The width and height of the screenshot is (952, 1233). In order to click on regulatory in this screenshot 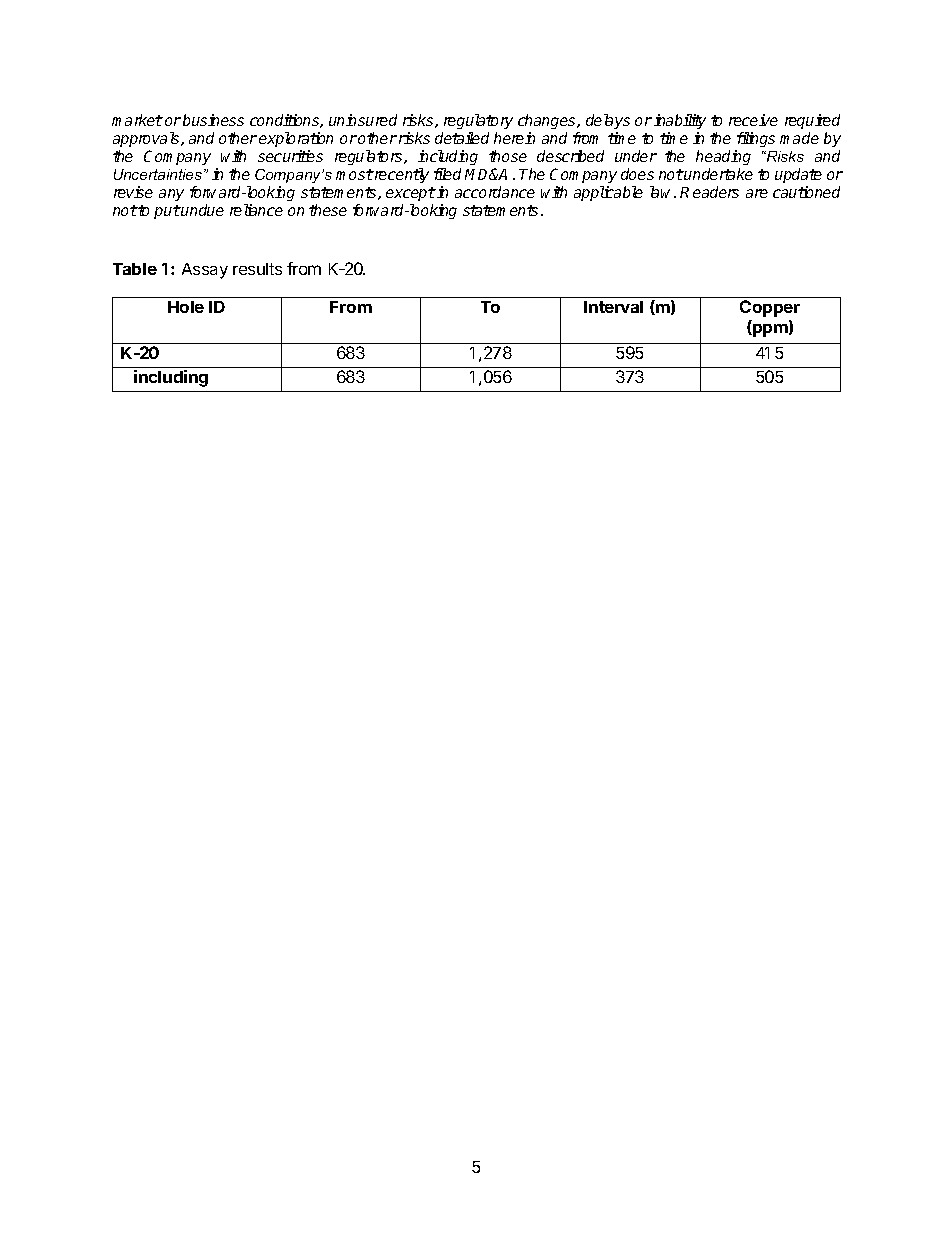, I will do `click(477, 123)`.
